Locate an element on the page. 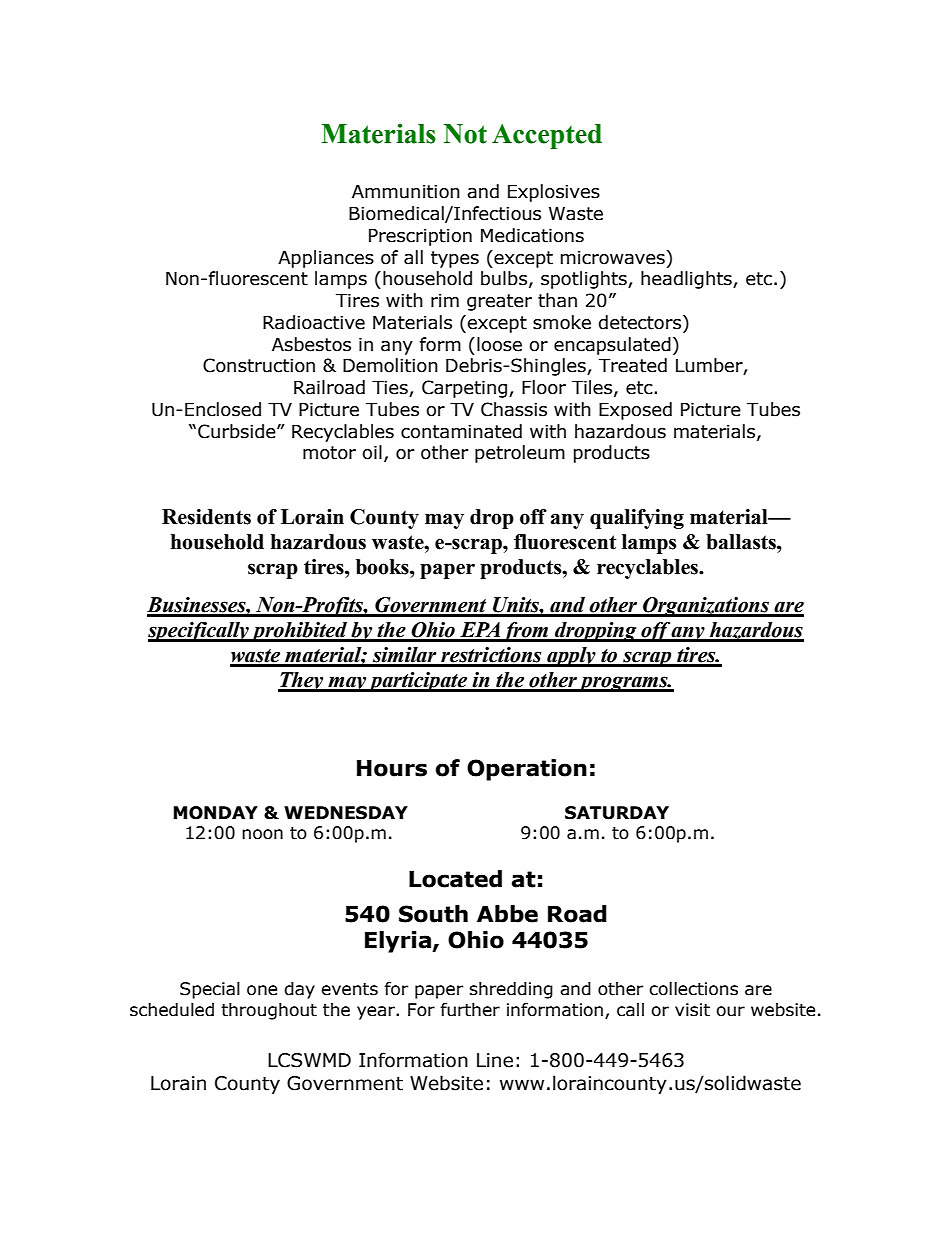 The width and height of the image is (952, 1233). MONDAY is located at coordinates (215, 813).
